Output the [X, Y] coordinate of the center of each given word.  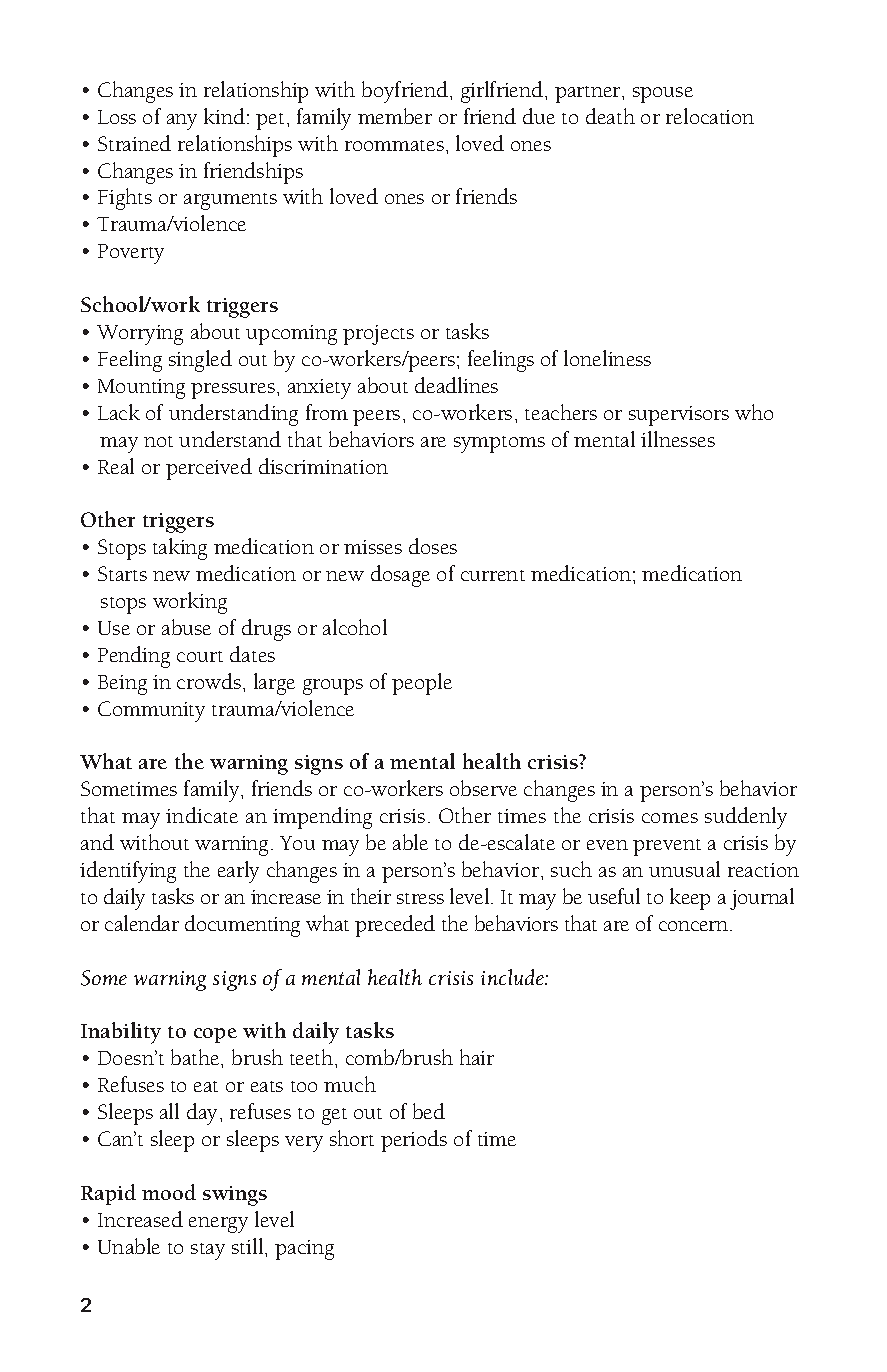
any [182, 122]
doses [433, 546]
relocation [710, 116]
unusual [684, 869]
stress [420, 898]
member [395, 116]
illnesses [678, 439]
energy [218, 1225]
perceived [209, 469]
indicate [202, 815]
